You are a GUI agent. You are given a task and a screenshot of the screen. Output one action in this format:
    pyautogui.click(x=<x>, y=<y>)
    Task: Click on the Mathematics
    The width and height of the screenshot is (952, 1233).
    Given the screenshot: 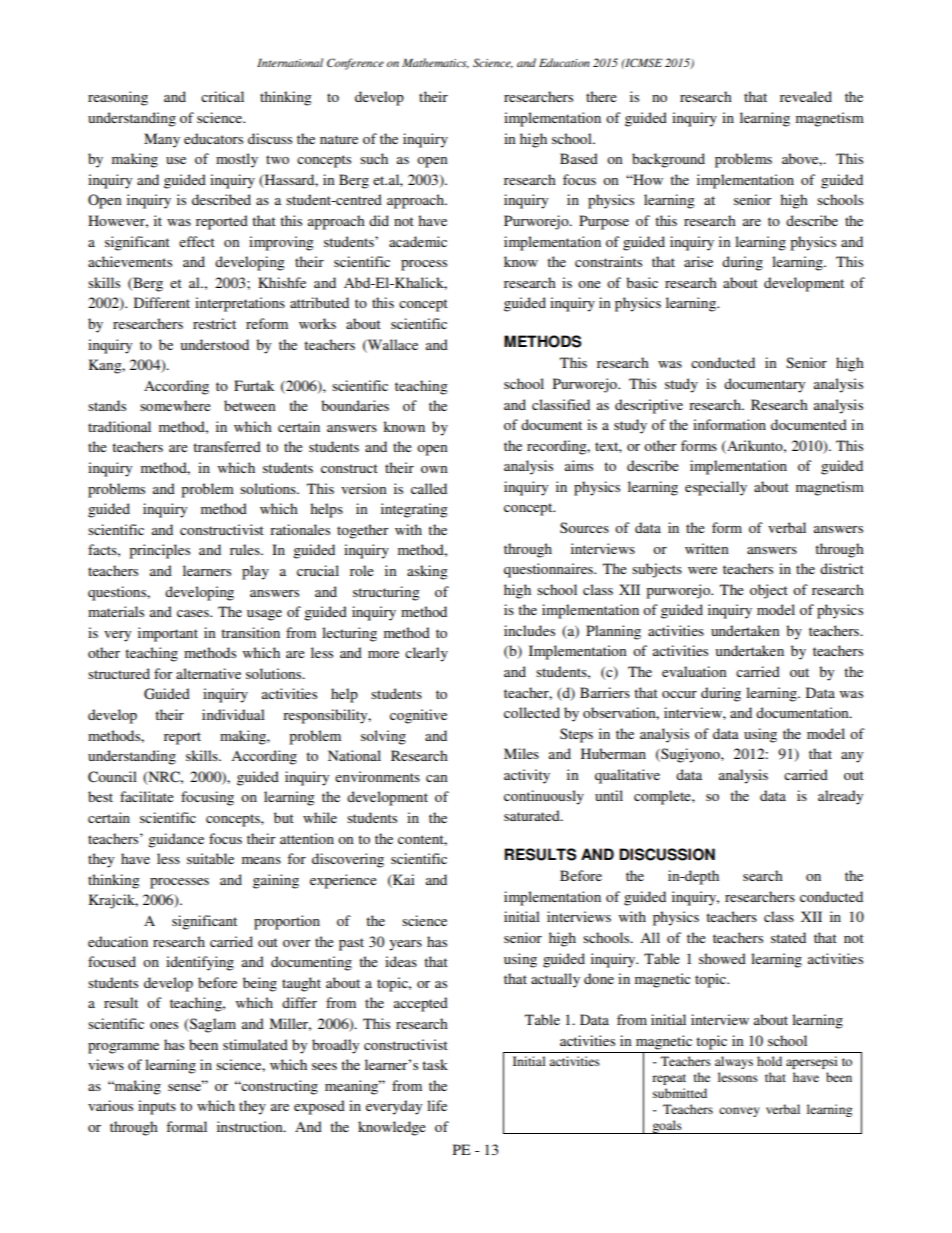 What is the action you would take?
    pyautogui.click(x=435, y=63)
